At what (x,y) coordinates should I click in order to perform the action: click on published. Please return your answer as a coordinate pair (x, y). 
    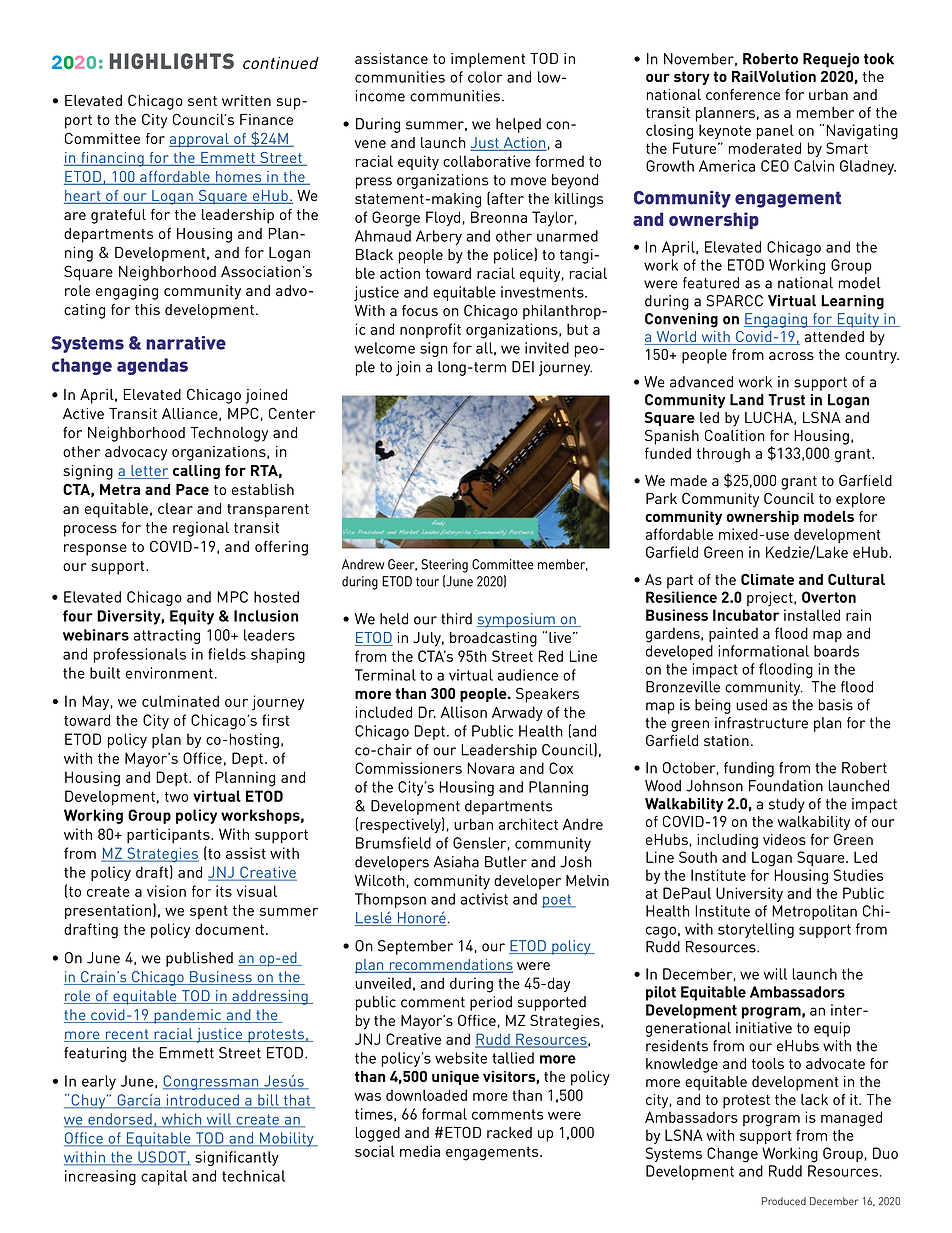
    Looking at the image, I should click on (199, 959).
